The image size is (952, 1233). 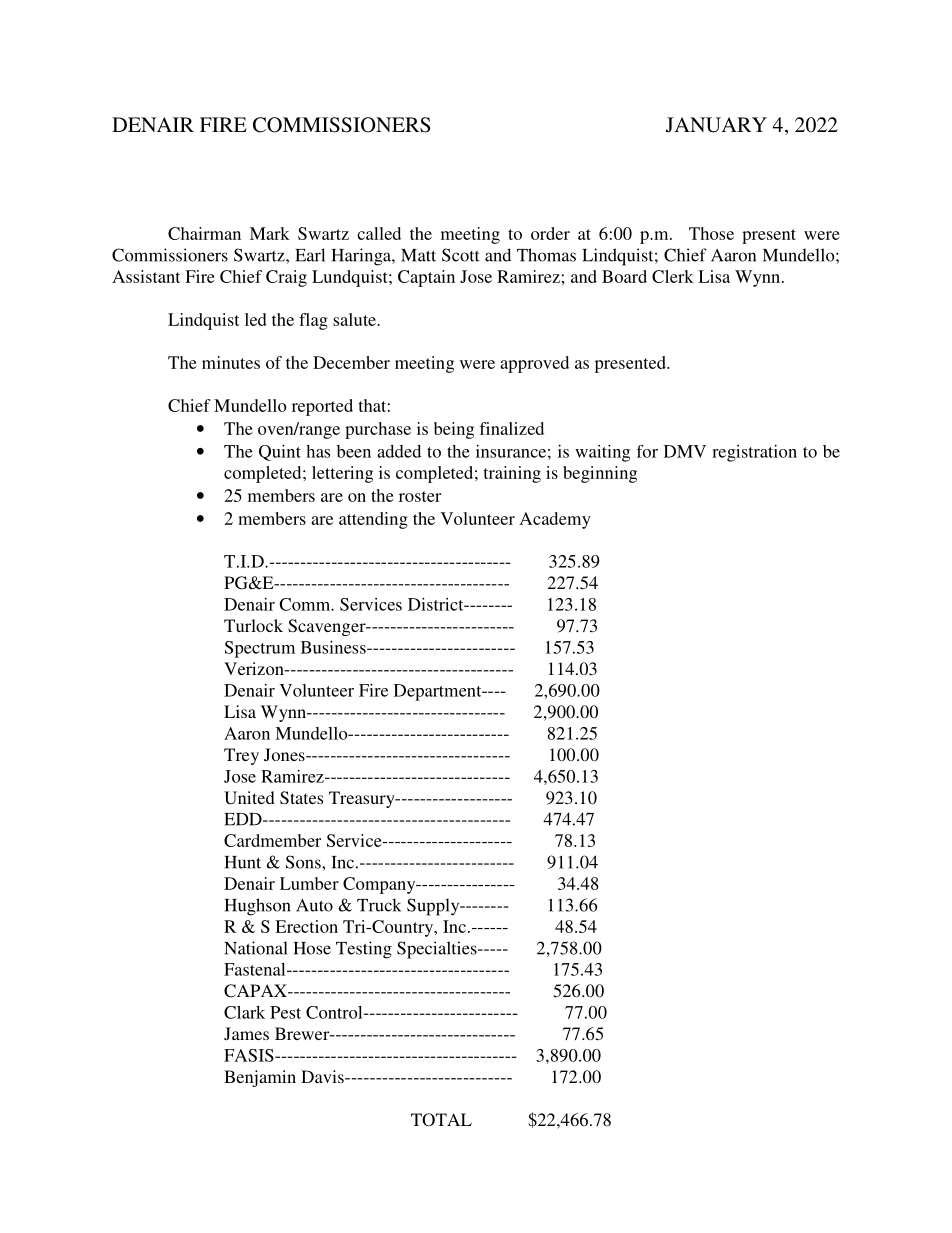 What do you see at coordinates (301, 798) in the document?
I see `States` at bounding box center [301, 798].
